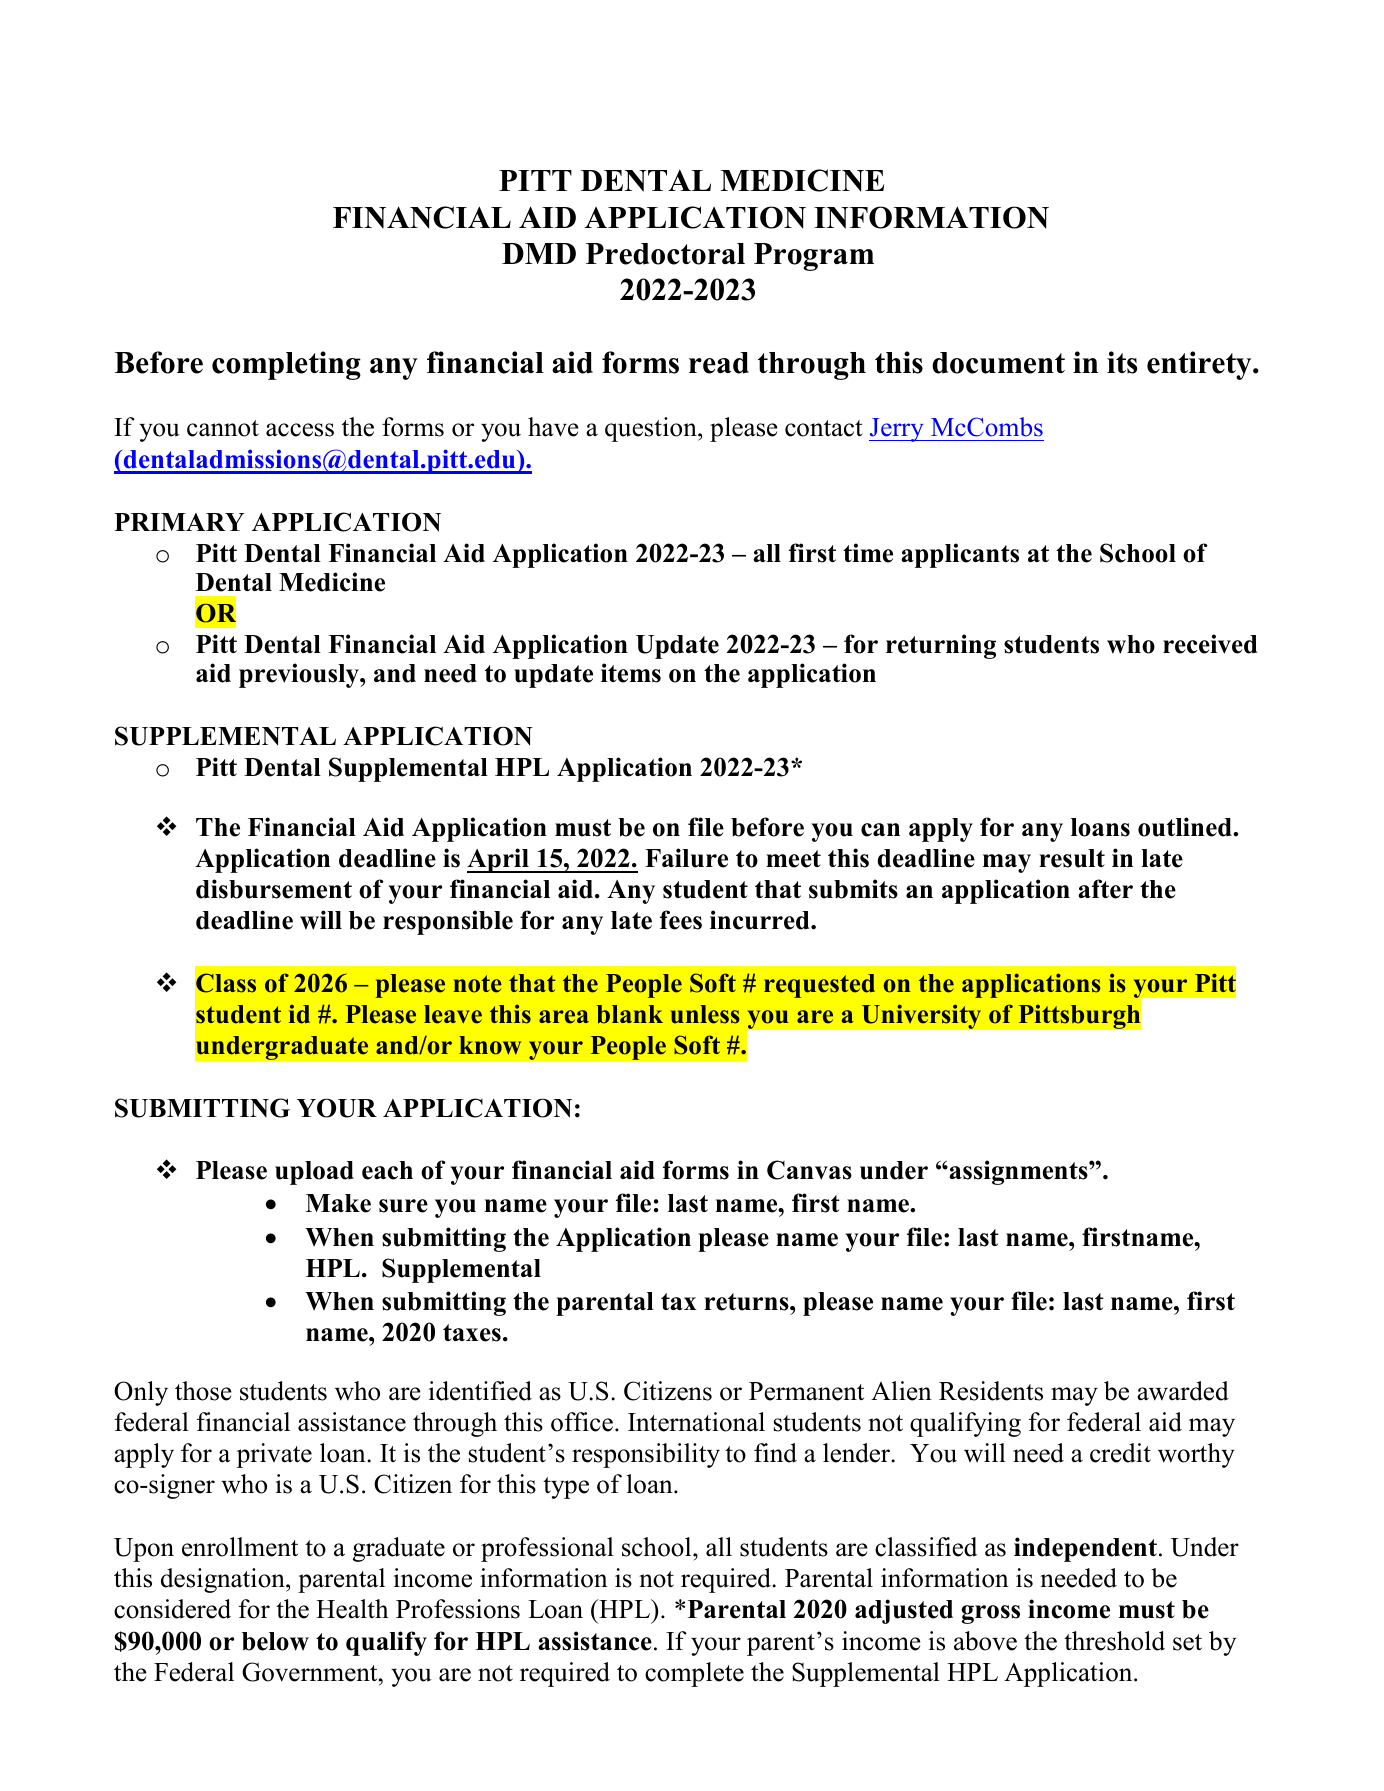  What do you see at coordinates (998, 363) in the screenshot?
I see `document` at bounding box center [998, 363].
